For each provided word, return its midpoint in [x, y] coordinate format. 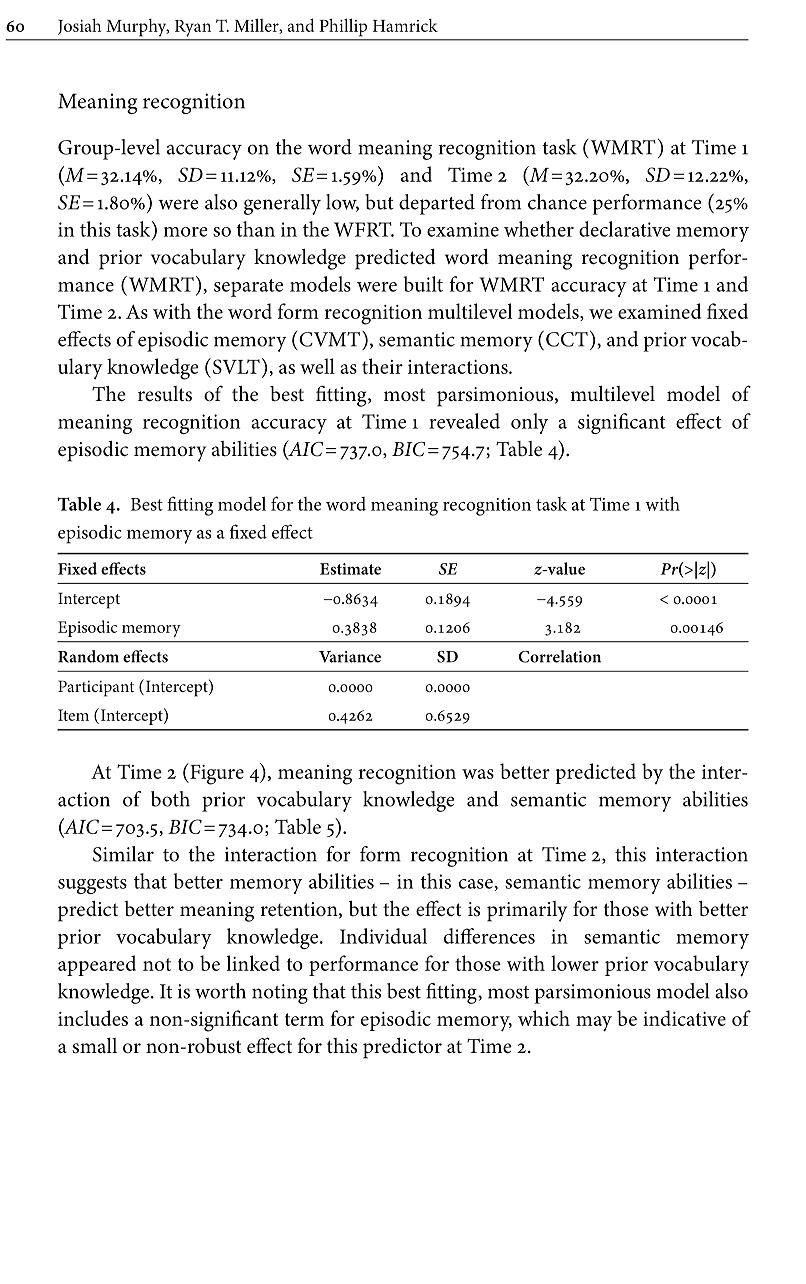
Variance [350, 657]
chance [557, 202]
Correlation [560, 656]
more [185, 232]
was [478, 774]
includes [93, 1018]
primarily [527, 911]
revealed [464, 421]
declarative [624, 229]
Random [88, 656]
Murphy [138, 27]
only [529, 423]
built [423, 284]
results [165, 394]
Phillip [343, 27]
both [170, 799]
